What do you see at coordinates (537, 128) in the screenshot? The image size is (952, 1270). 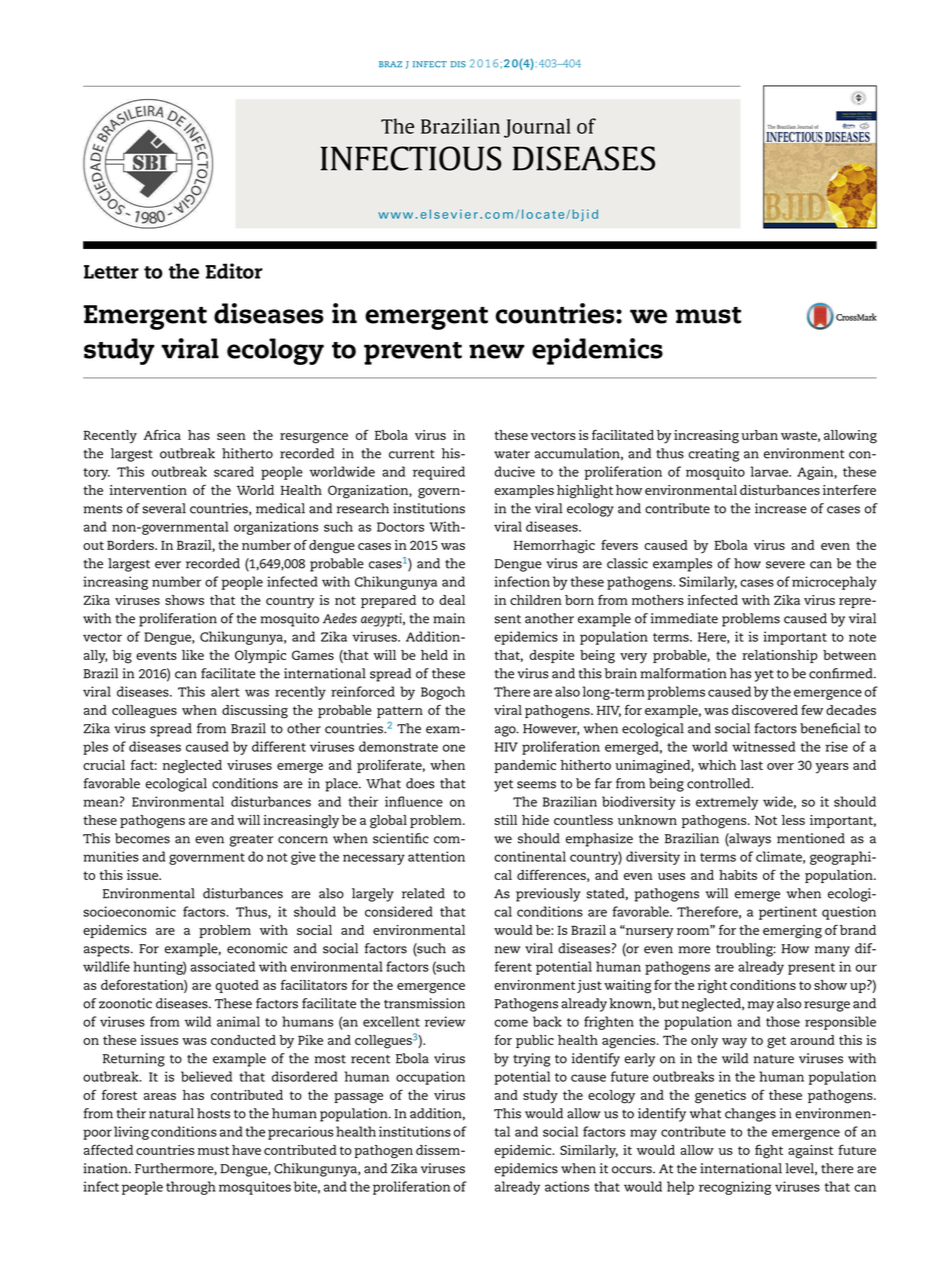 I see `Journal` at bounding box center [537, 128].
